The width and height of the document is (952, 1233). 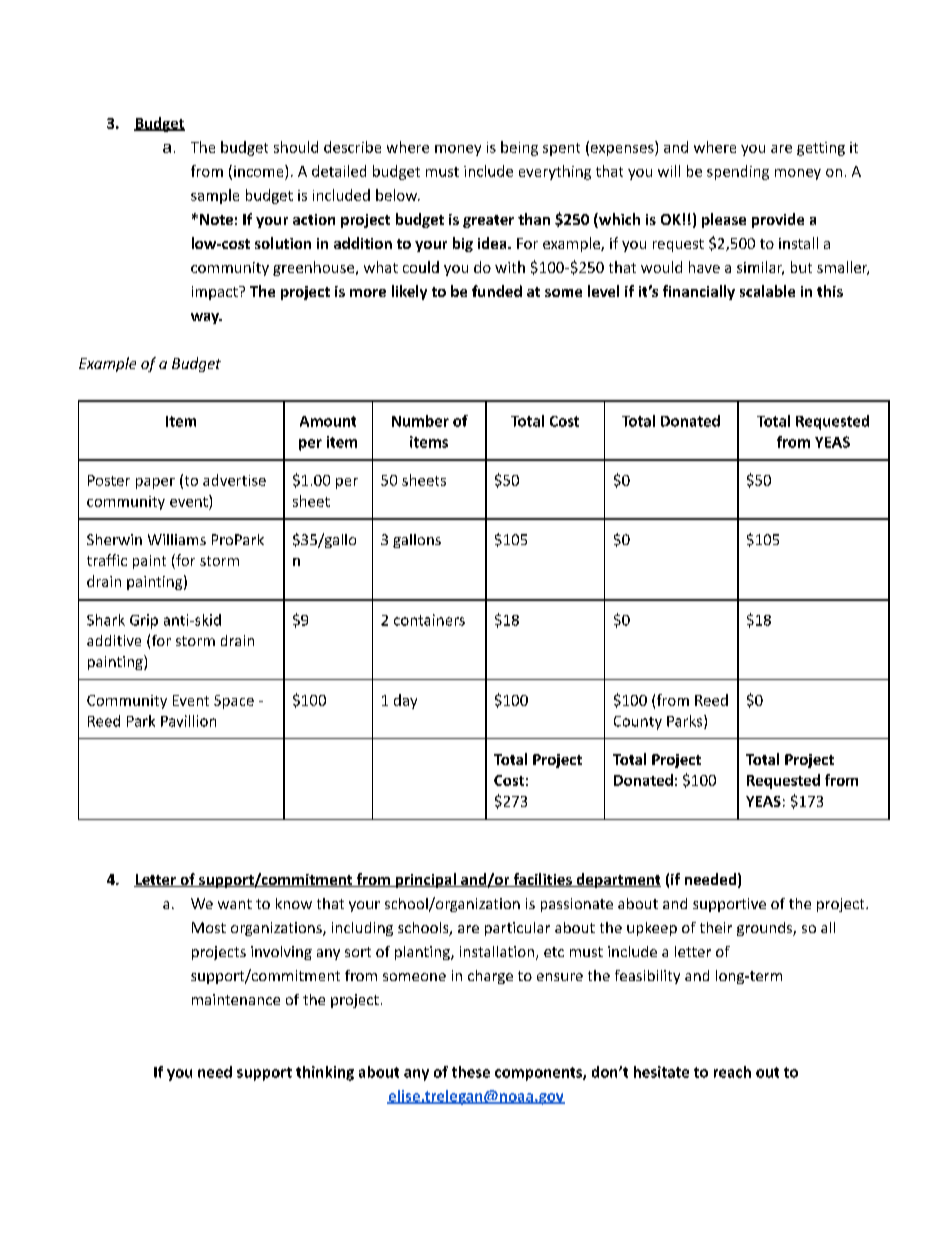 What do you see at coordinates (236, 999) in the document?
I see `maintenance` at bounding box center [236, 999].
